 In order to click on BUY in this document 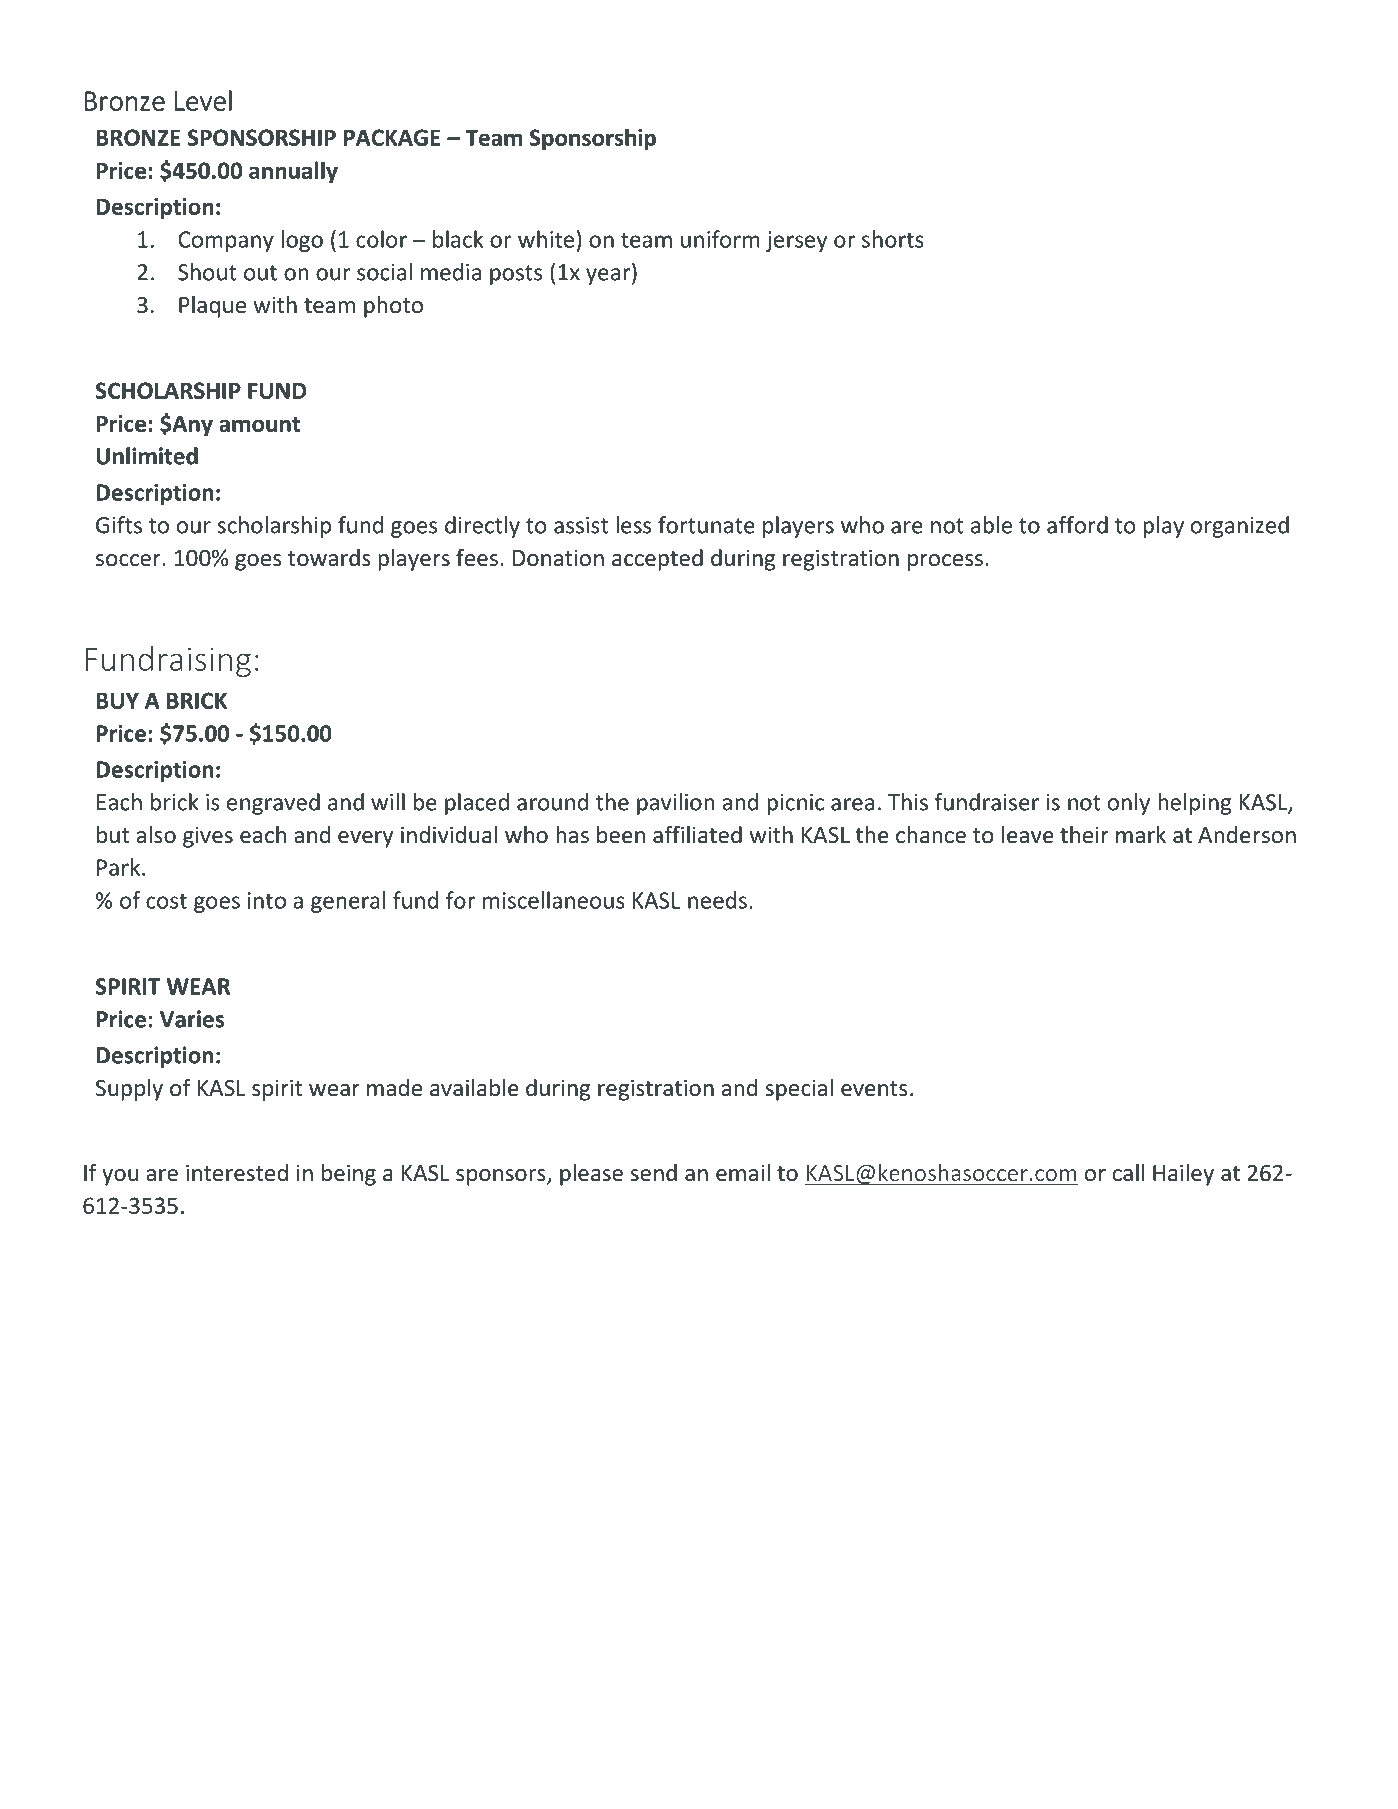, I will do `click(117, 700)`.
